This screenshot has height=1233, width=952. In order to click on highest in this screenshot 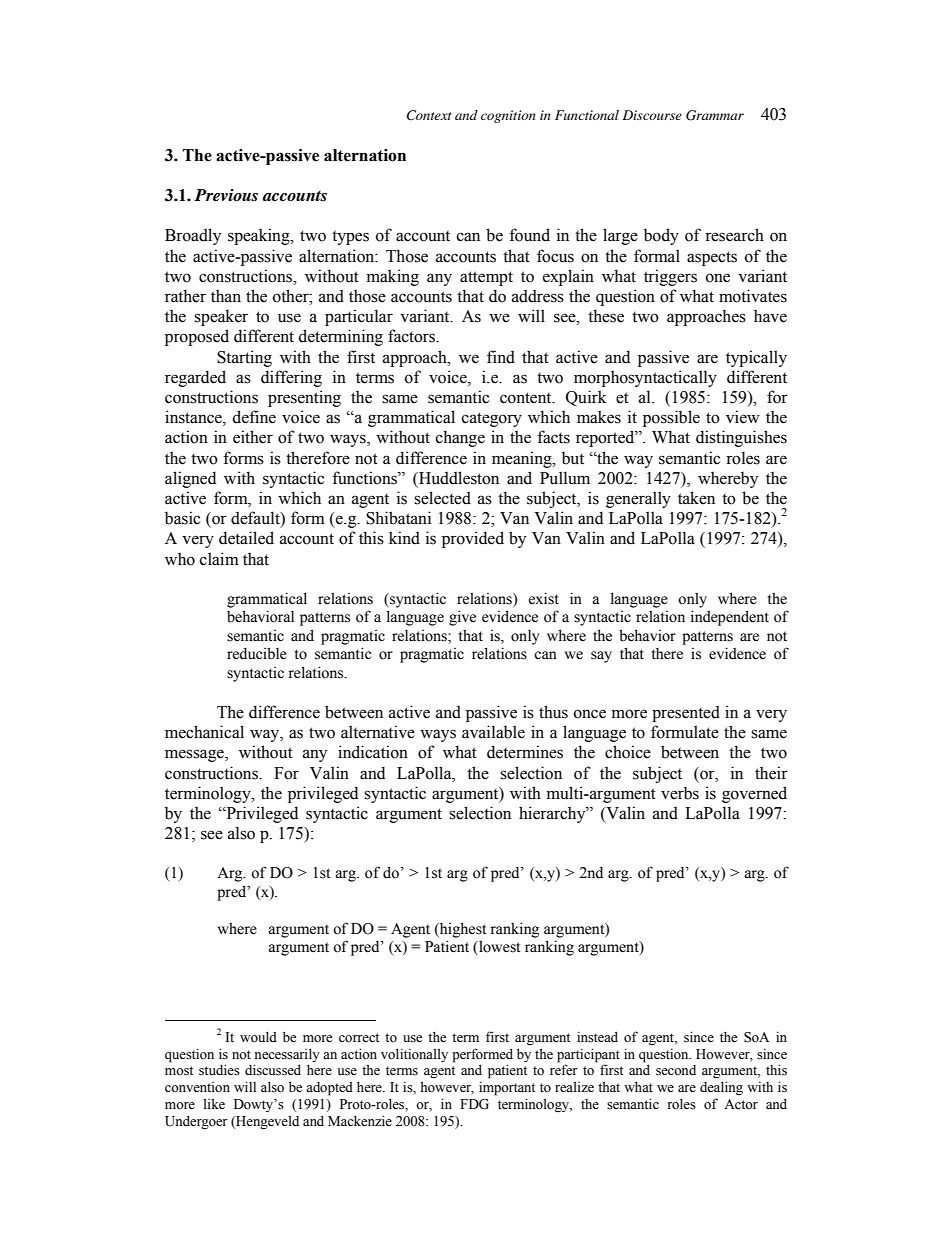, I will do `click(462, 930)`.
